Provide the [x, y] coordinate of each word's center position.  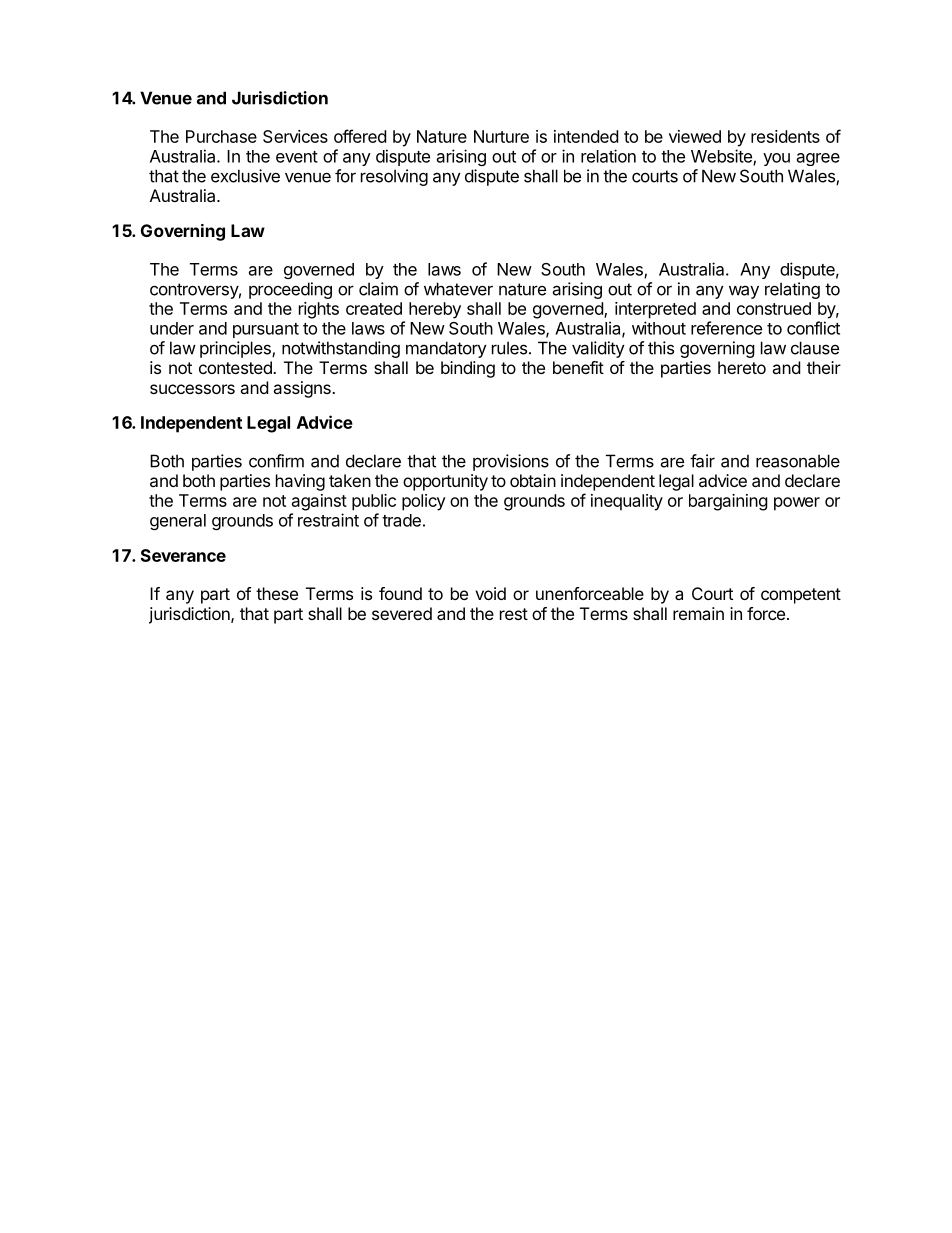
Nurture [501, 136]
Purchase [221, 136]
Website [722, 157]
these [277, 593]
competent [801, 596]
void [490, 593]
